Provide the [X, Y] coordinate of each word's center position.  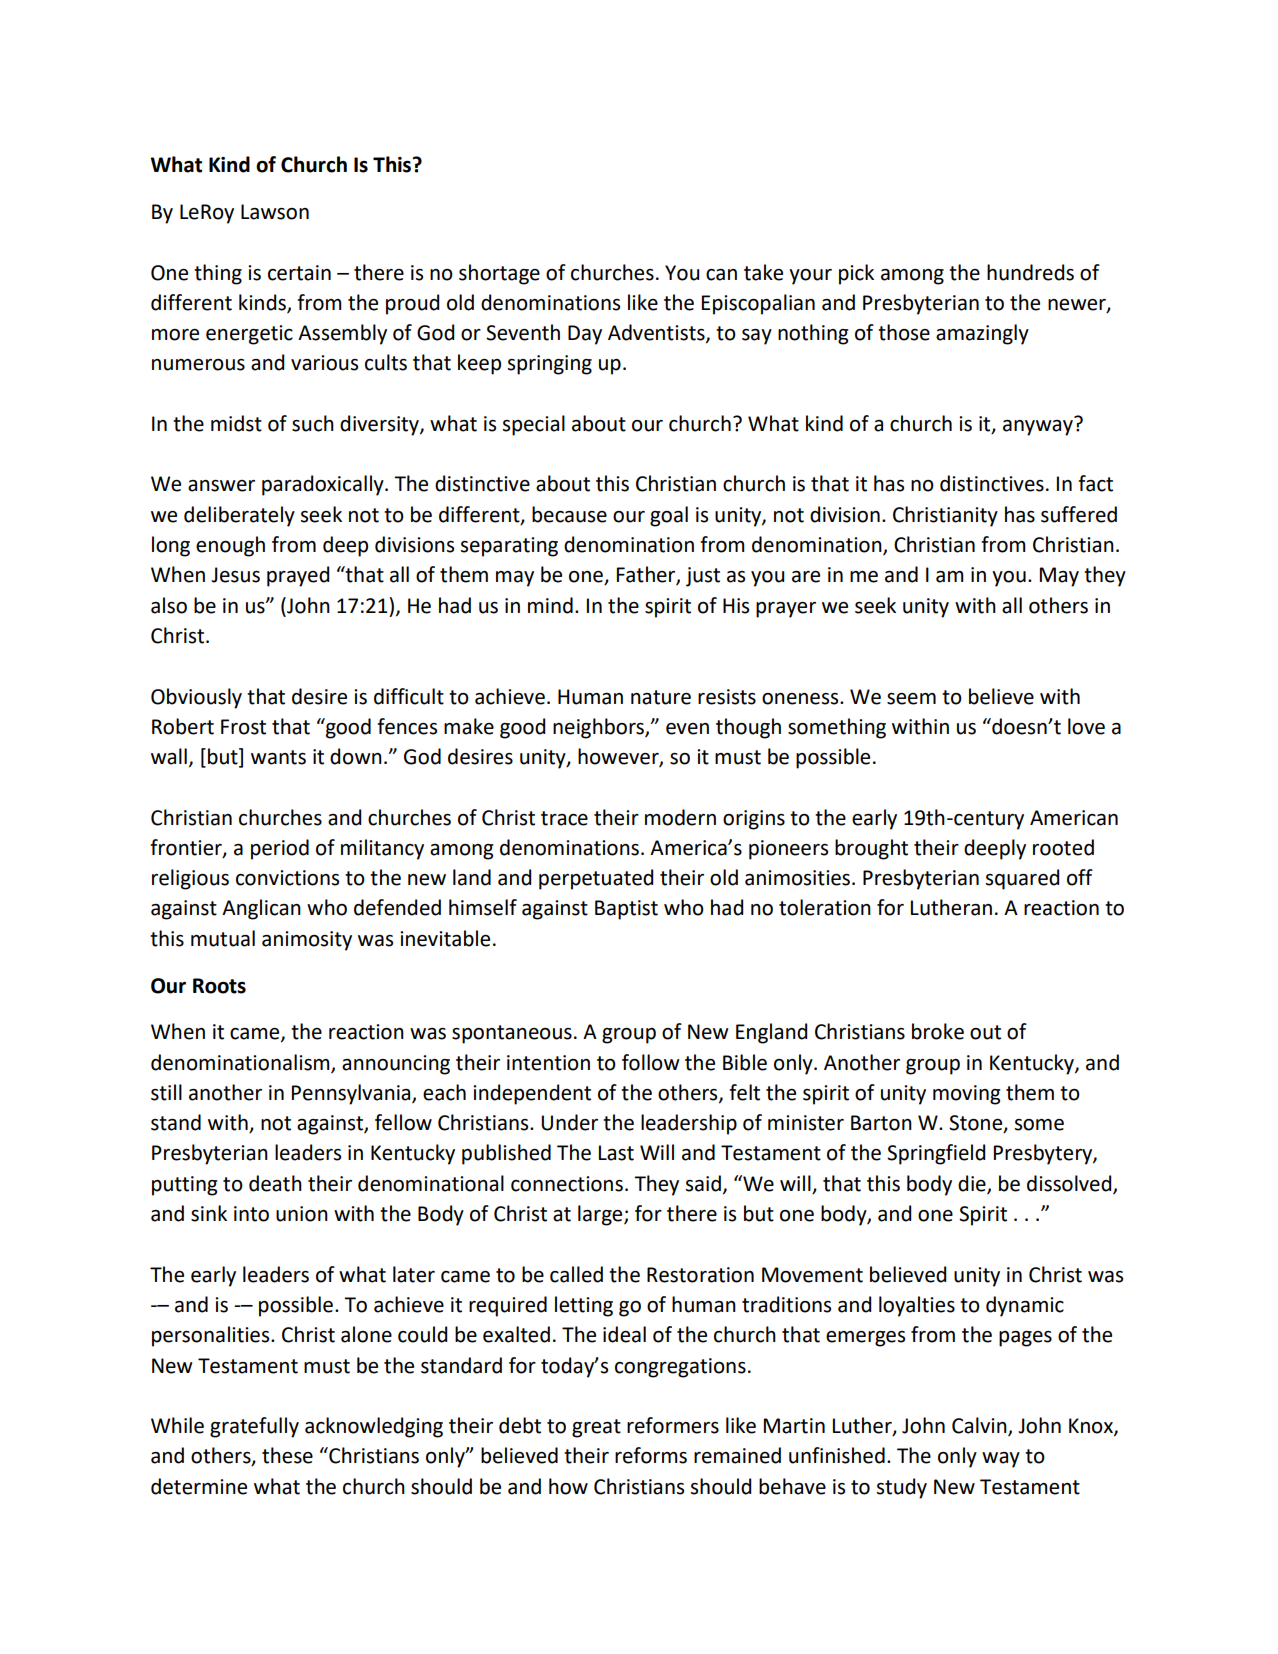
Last [616, 1153]
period [280, 849]
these [287, 1455]
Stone [977, 1124]
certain [299, 273]
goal [669, 516]
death [275, 1183]
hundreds [1030, 272]
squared [1022, 879]
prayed [298, 576]
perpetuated [596, 879]
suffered [1079, 514]
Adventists [657, 333]
